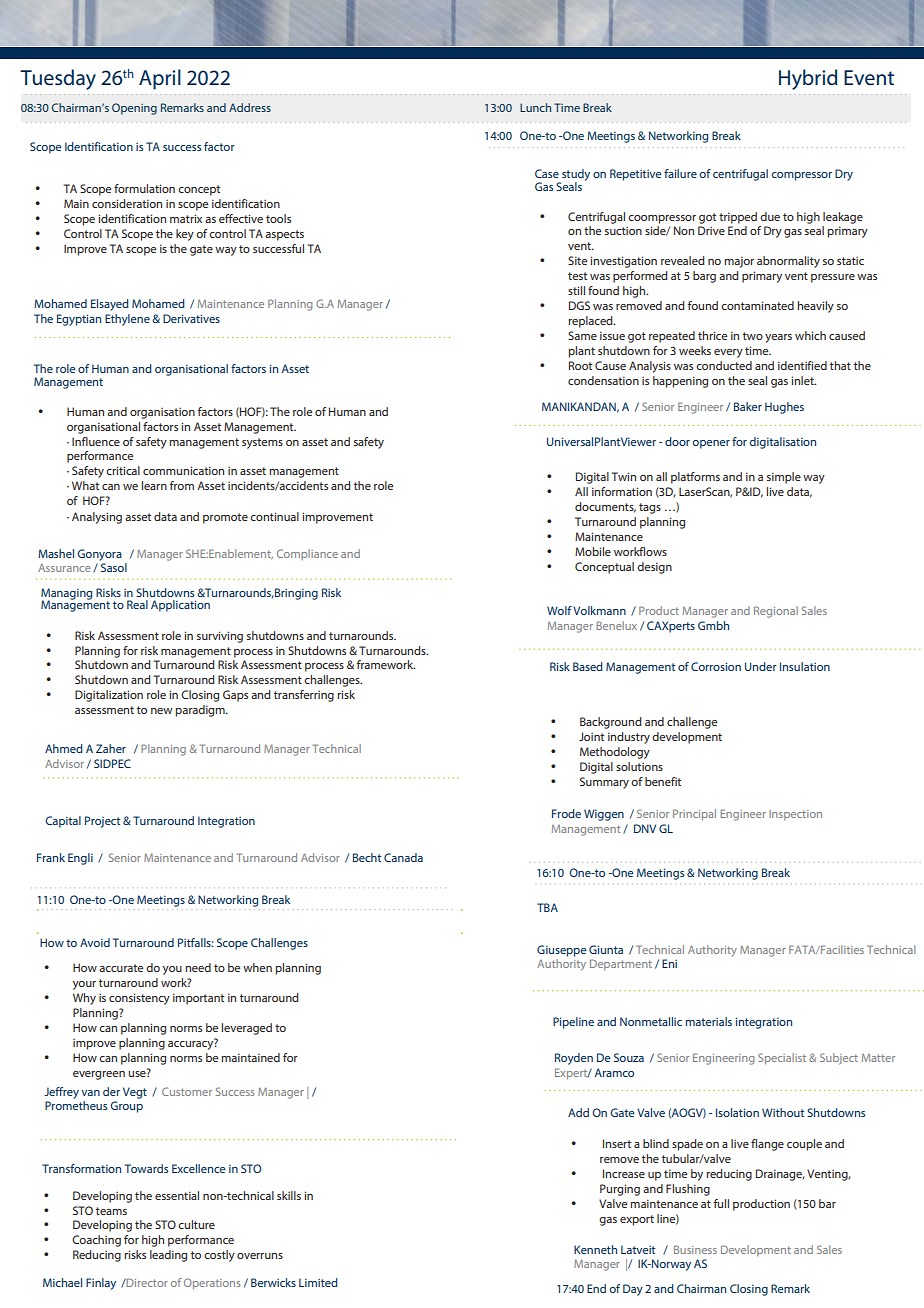 This screenshot has width=924, height=1308. What do you see at coordinates (134, 109) in the screenshot?
I see `Opening` at bounding box center [134, 109].
